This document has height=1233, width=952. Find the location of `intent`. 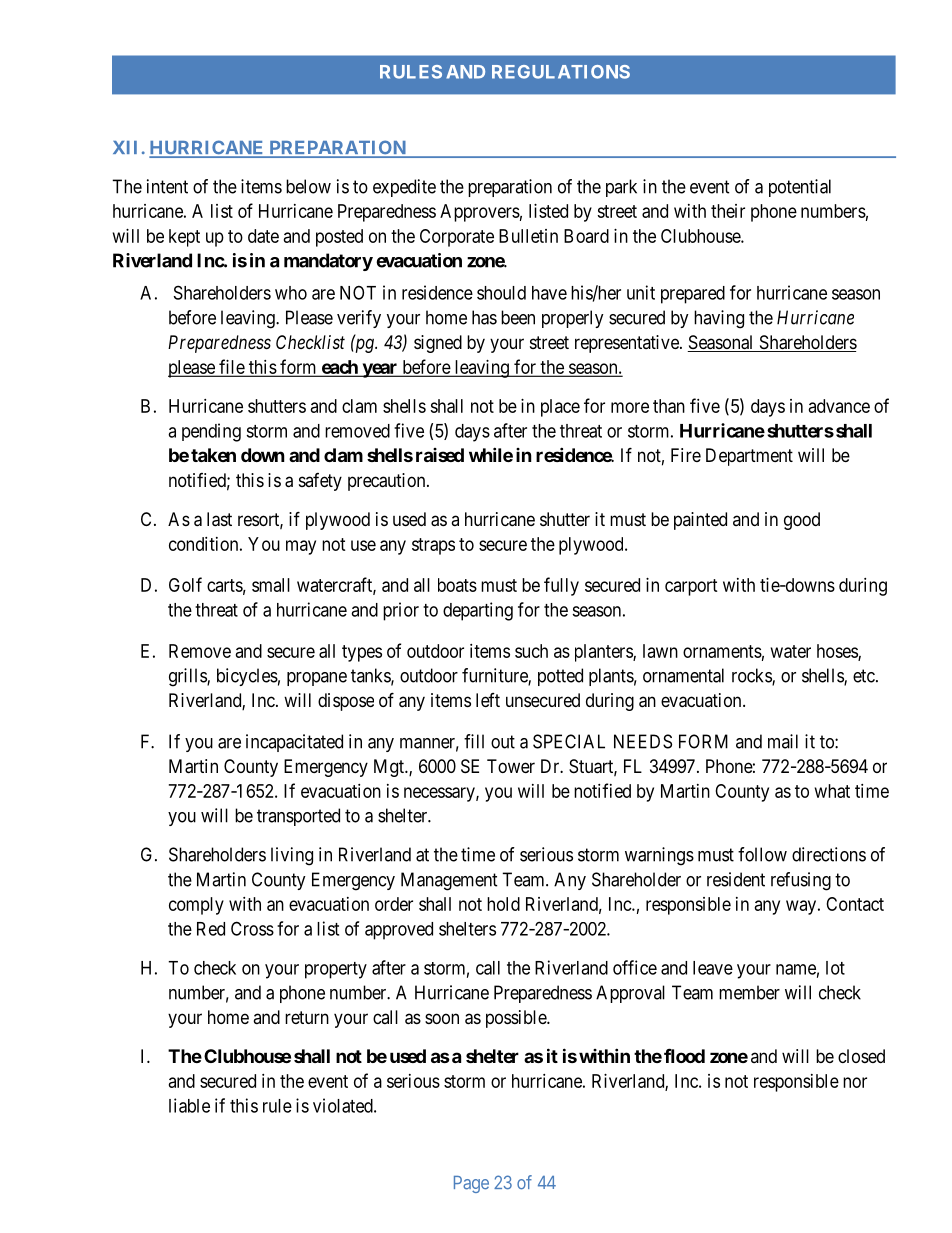

intent is located at coordinates (167, 186).
